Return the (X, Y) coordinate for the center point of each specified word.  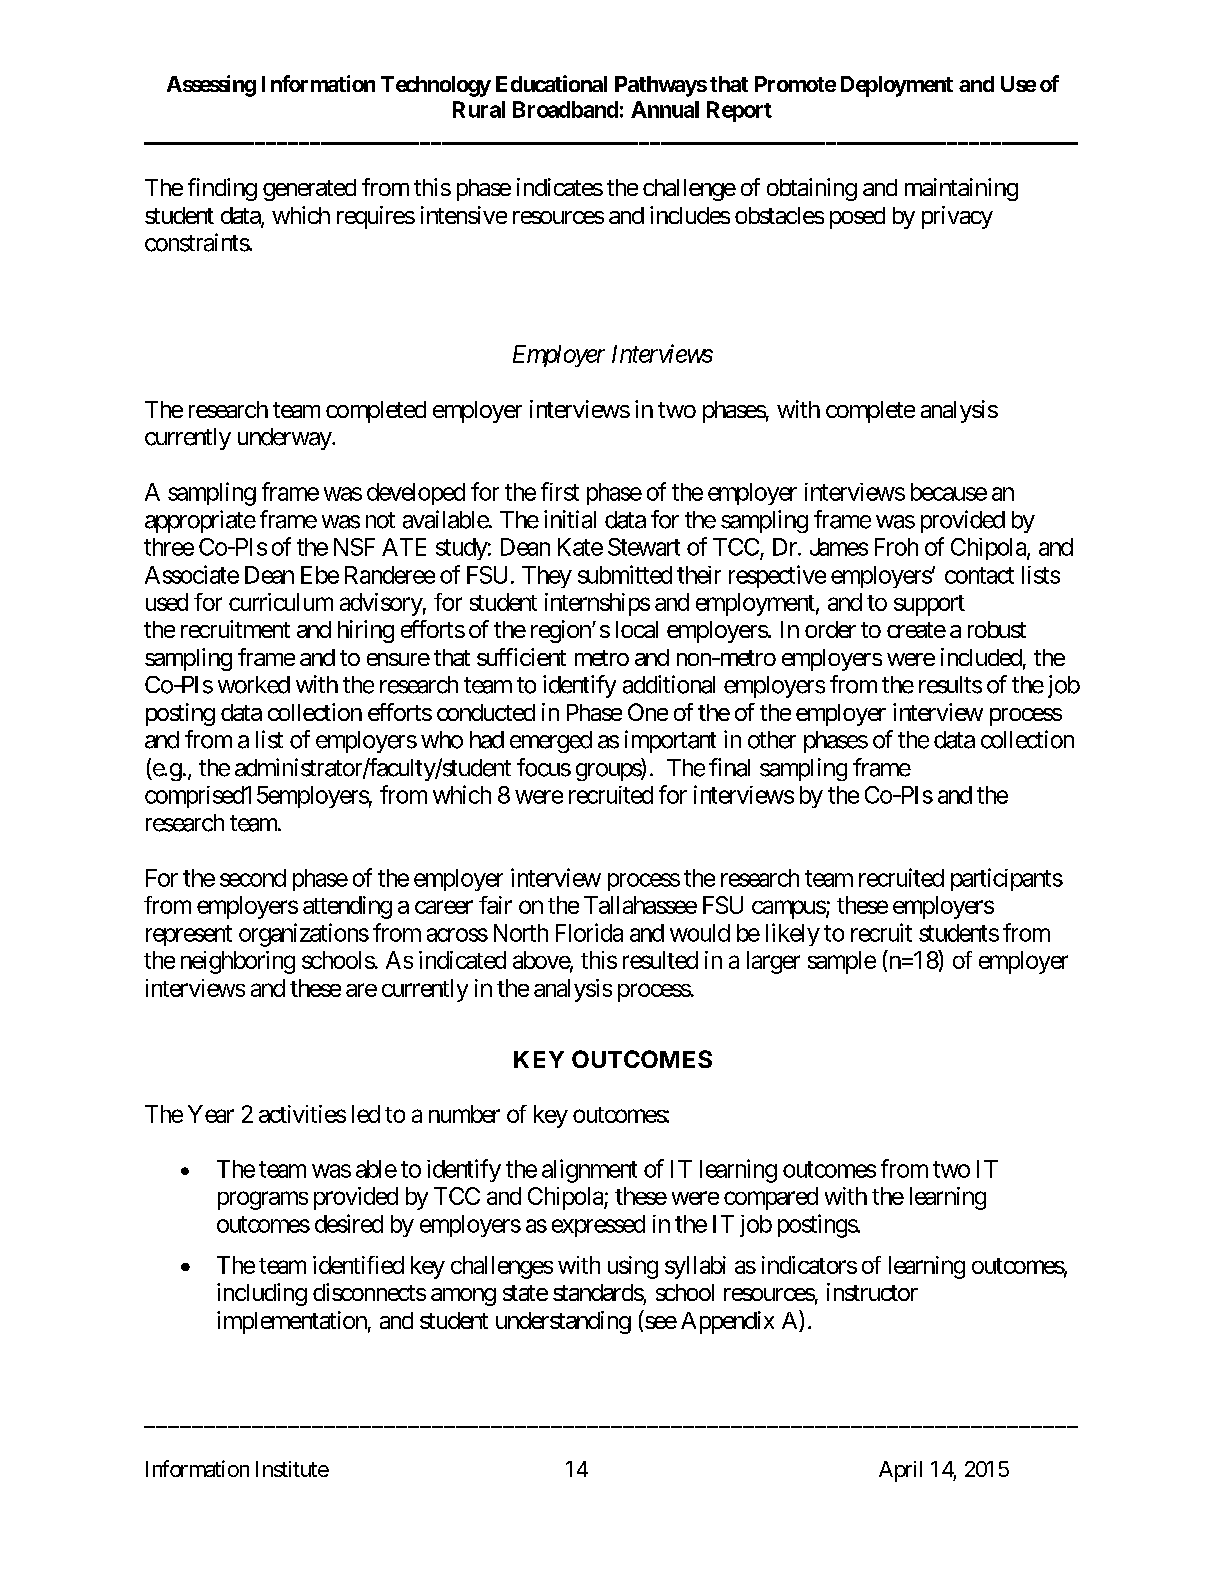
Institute (292, 1469)
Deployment (897, 86)
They (547, 577)
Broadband (565, 109)
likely (793, 934)
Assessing (211, 86)
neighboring (238, 962)
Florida (589, 932)
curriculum (281, 602)
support (929, 605)
